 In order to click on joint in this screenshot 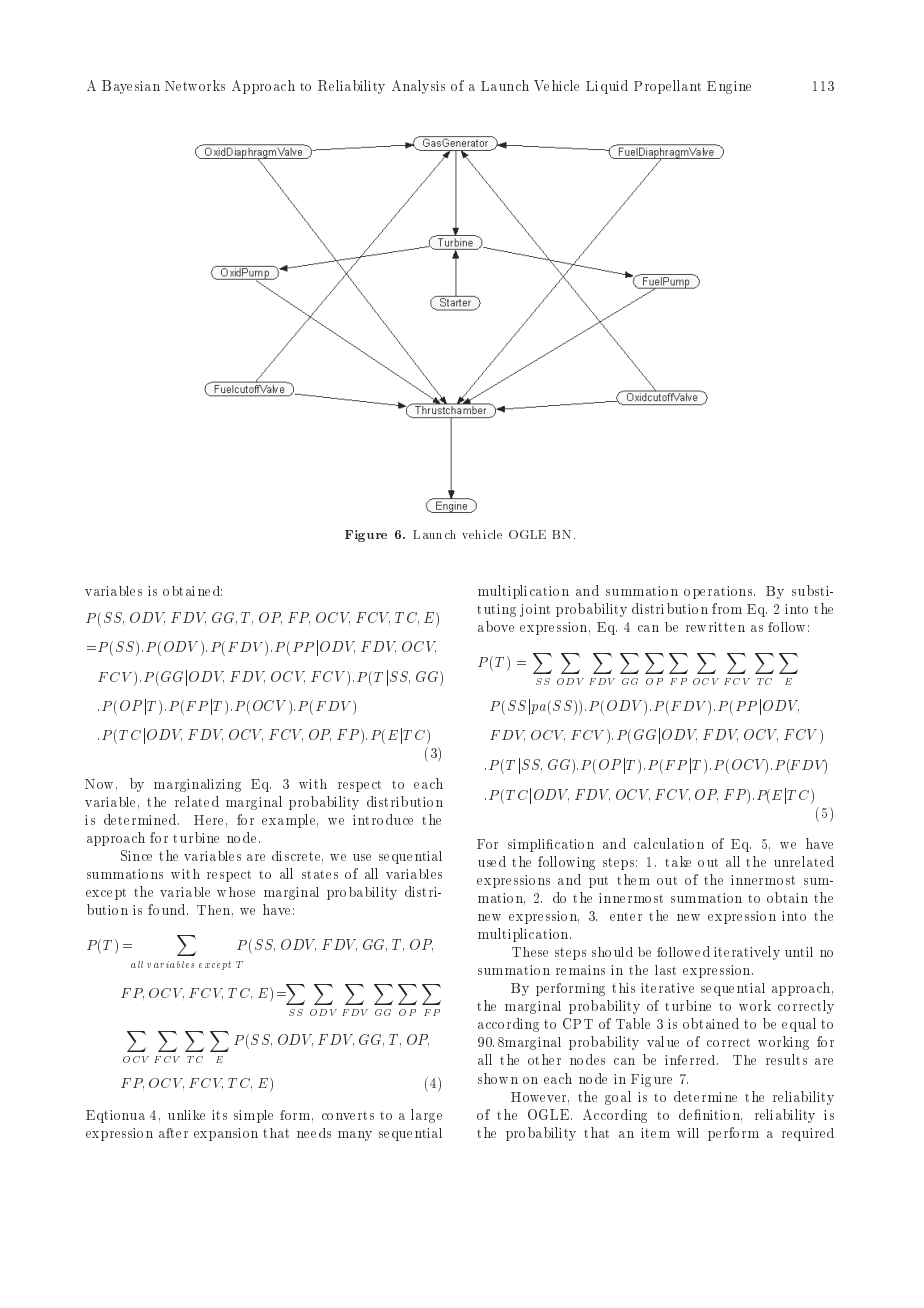, I will do `click(535, 610)`.
